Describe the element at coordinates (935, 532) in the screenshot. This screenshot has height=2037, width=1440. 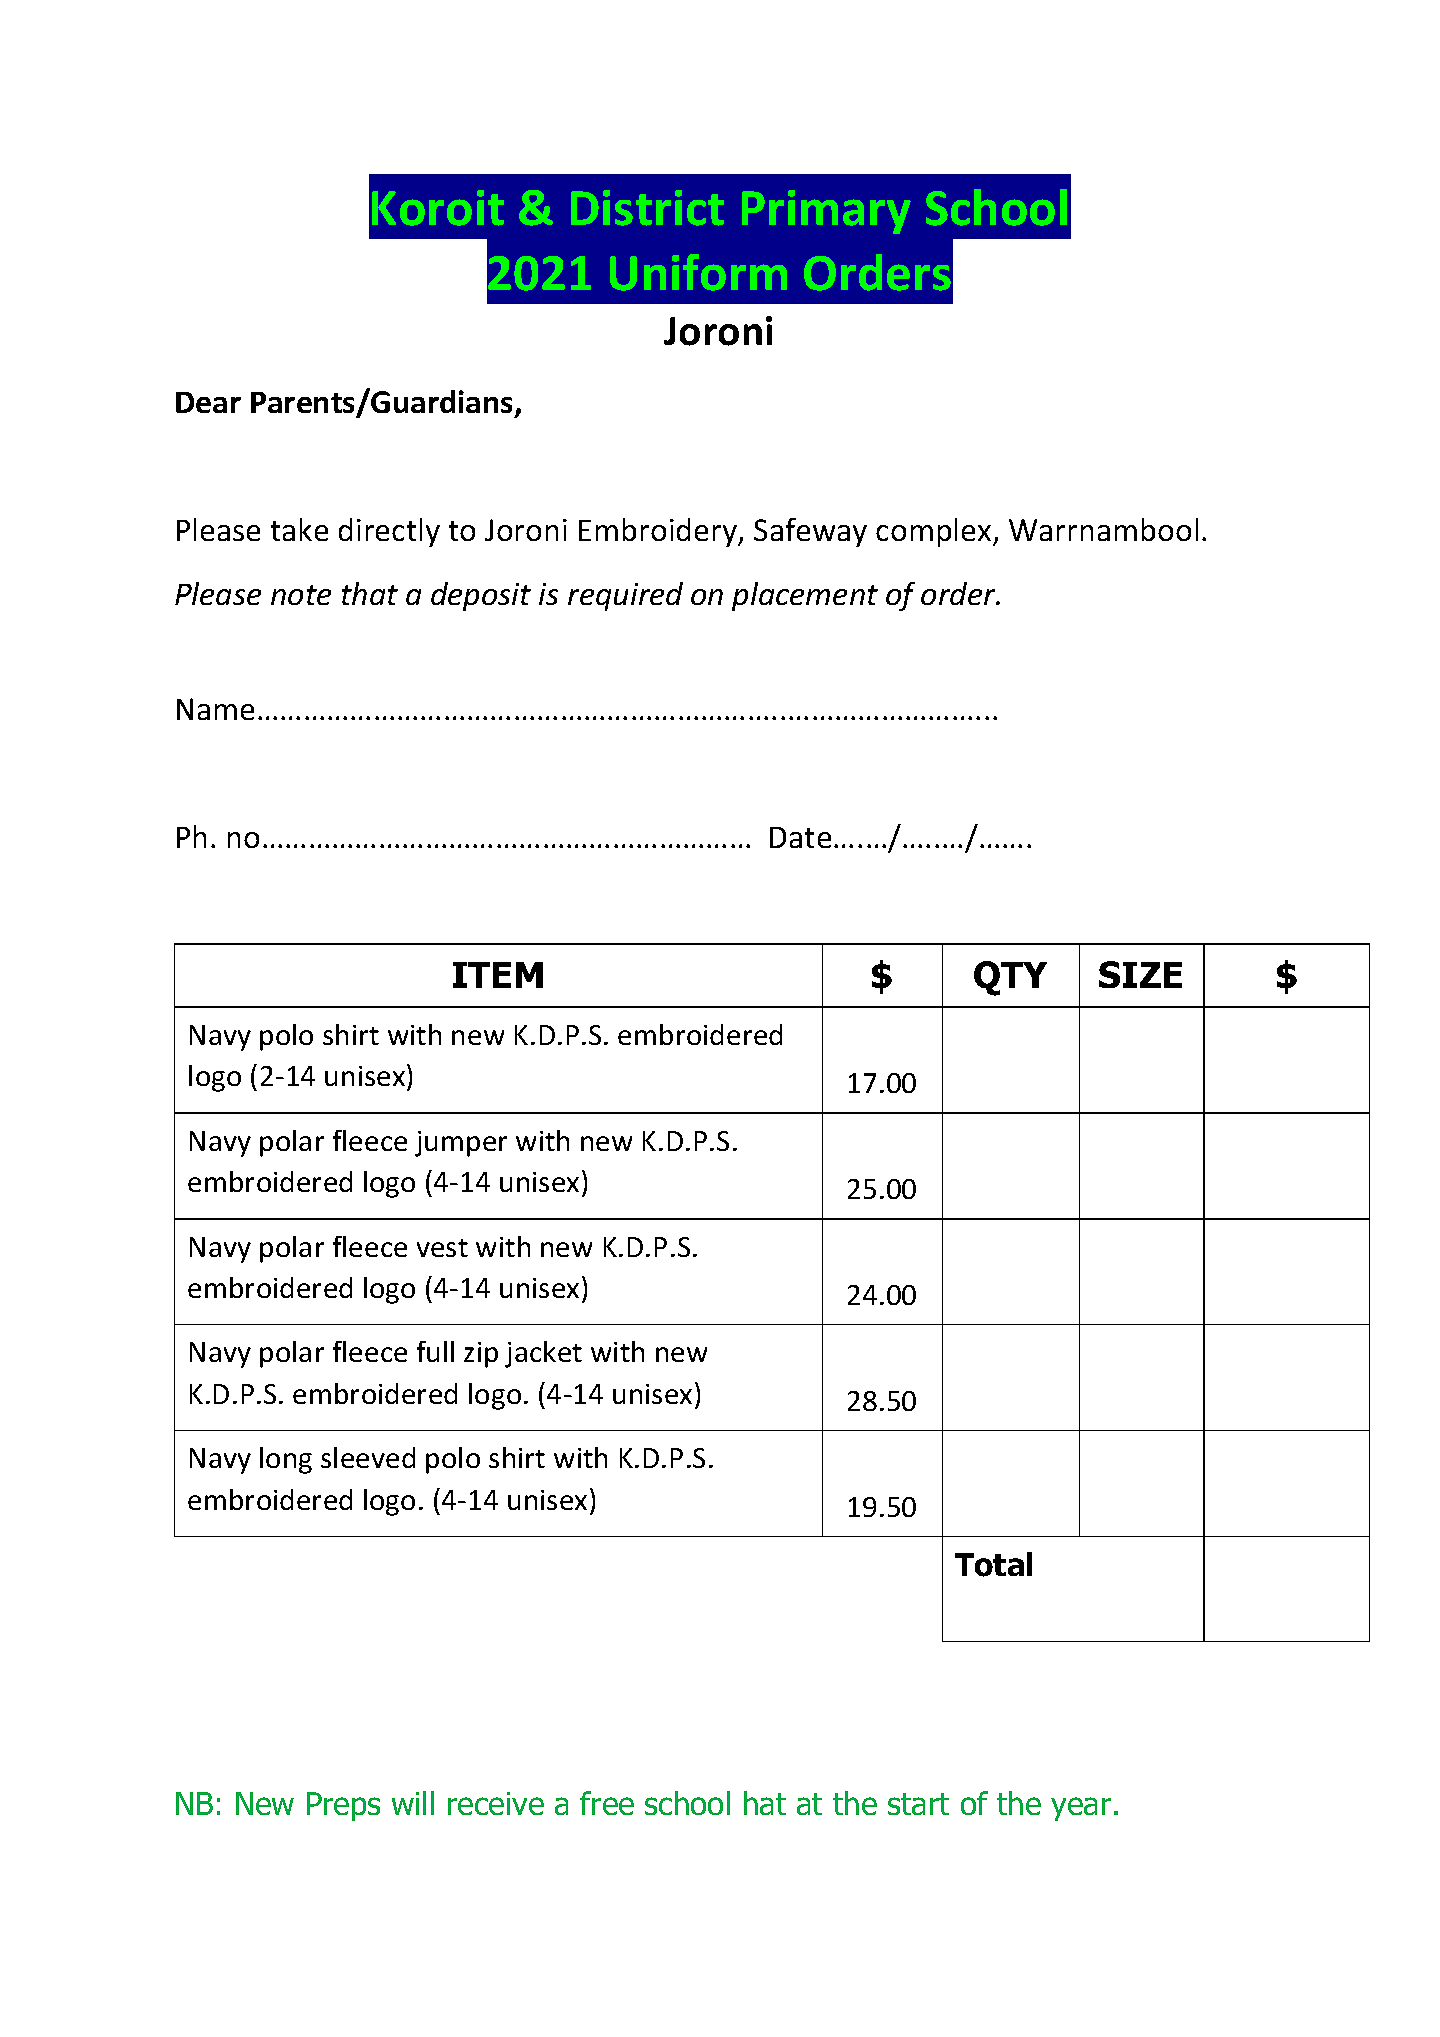
I see `complex` at that location.
